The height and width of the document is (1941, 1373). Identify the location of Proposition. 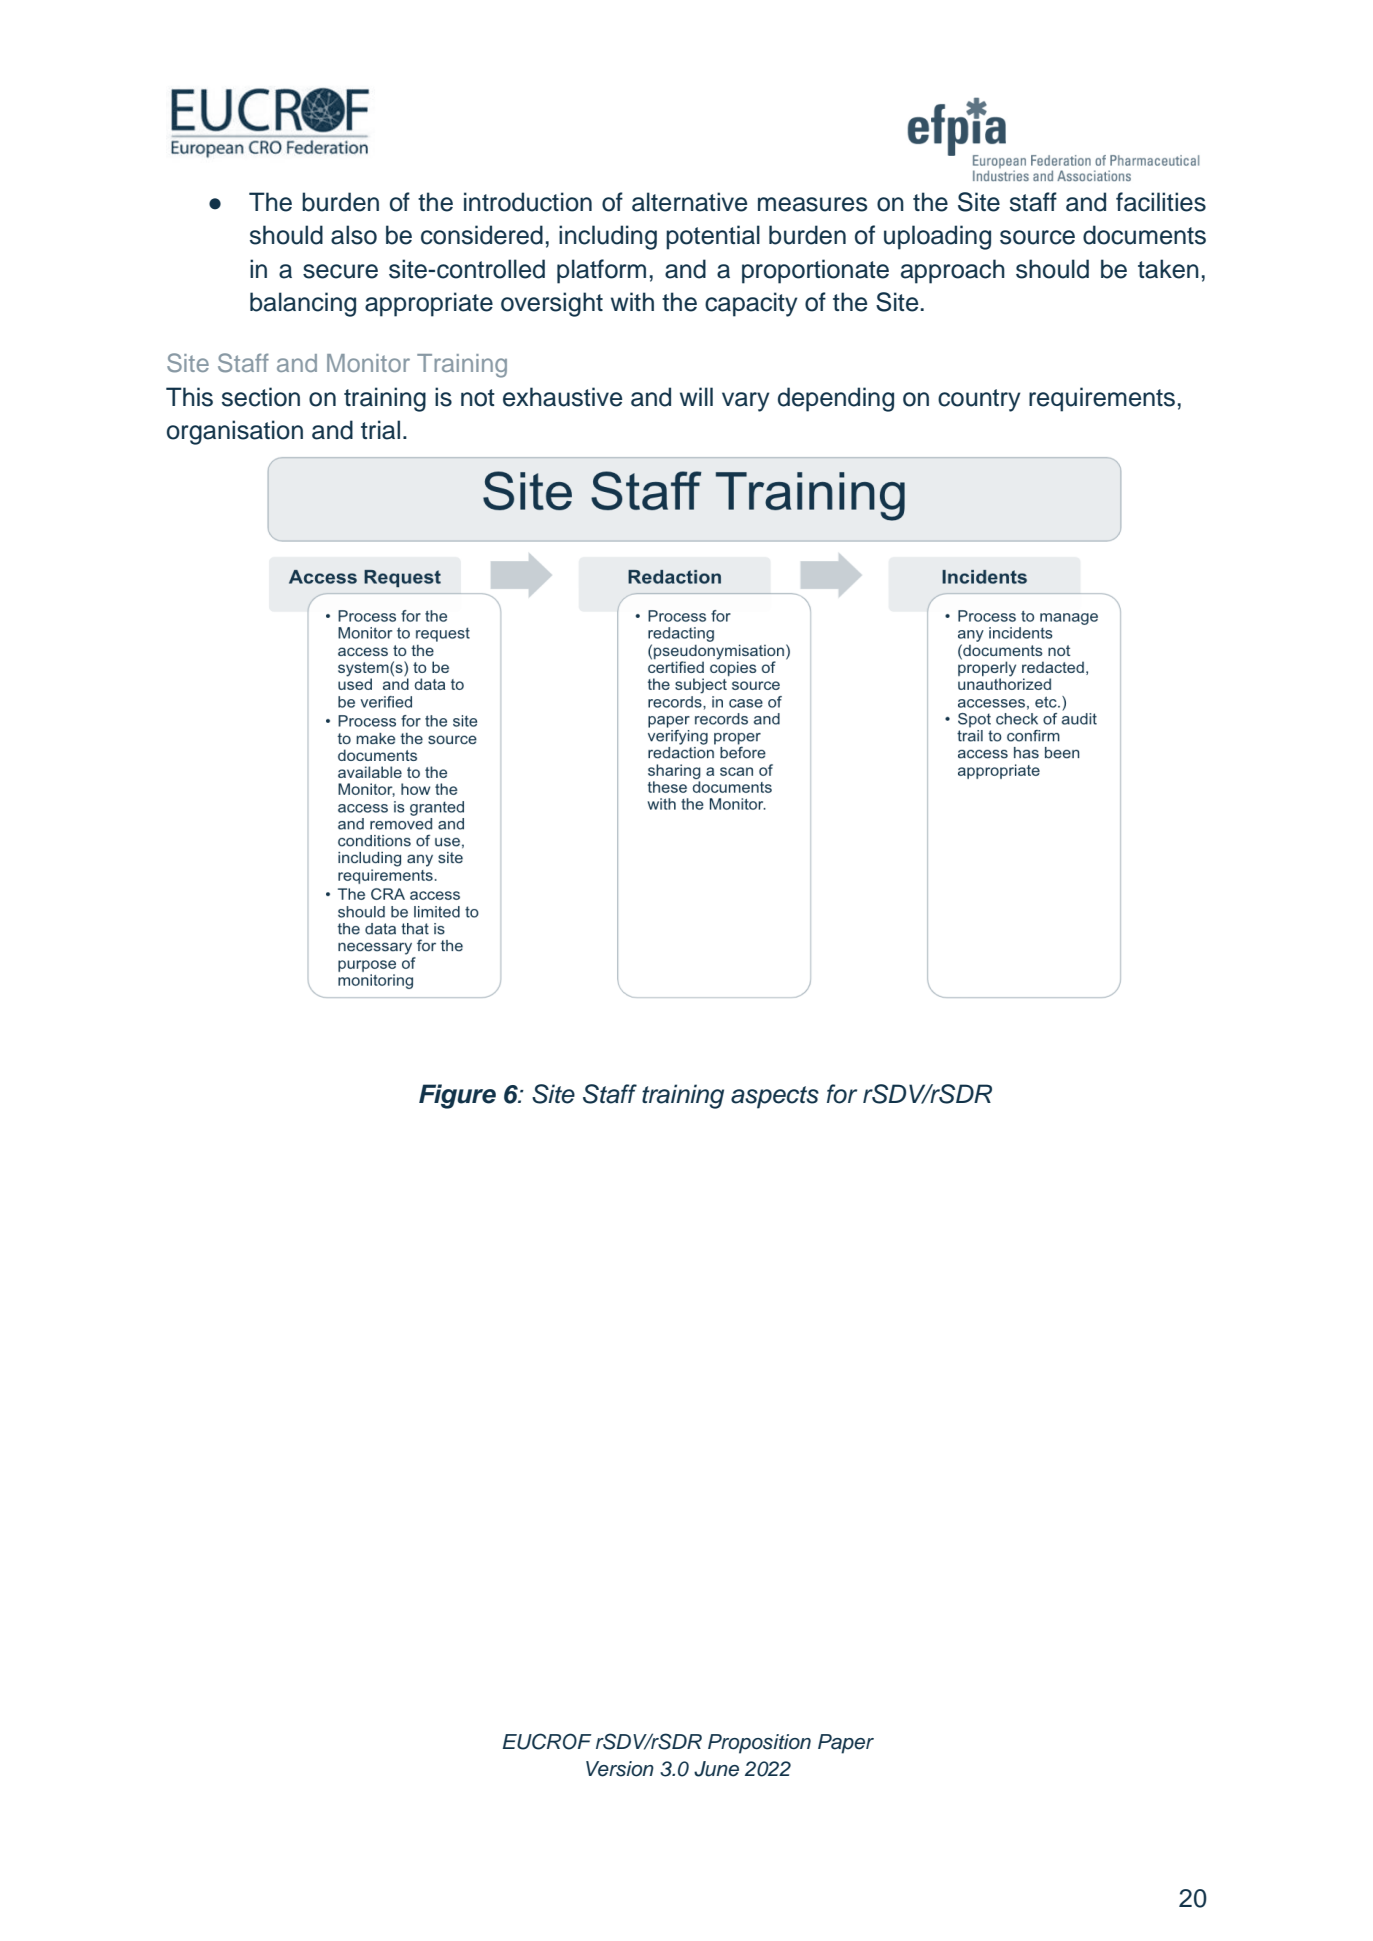
(759, 1744).
